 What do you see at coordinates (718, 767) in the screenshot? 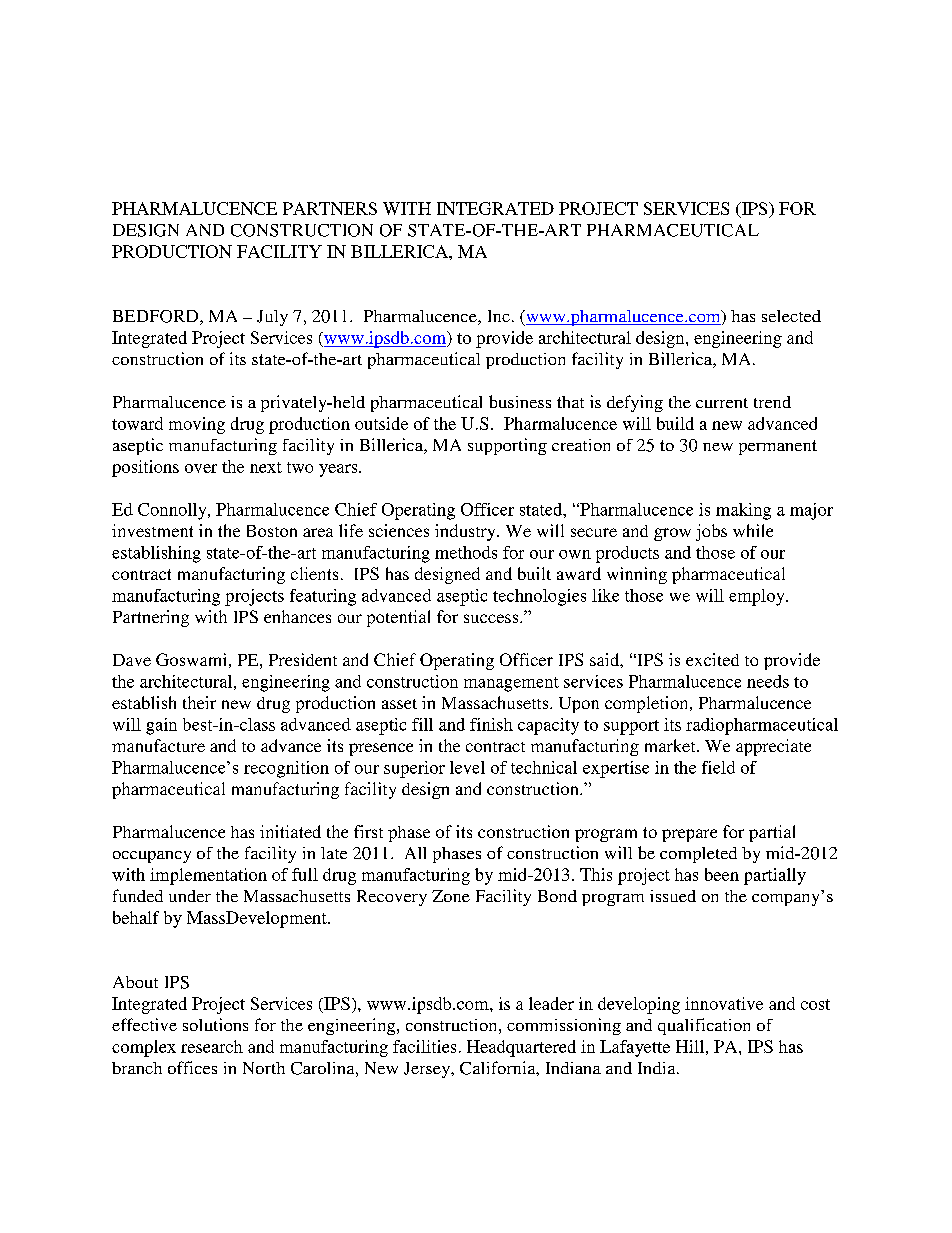
I see `field` at bounding box center [718, 767].
